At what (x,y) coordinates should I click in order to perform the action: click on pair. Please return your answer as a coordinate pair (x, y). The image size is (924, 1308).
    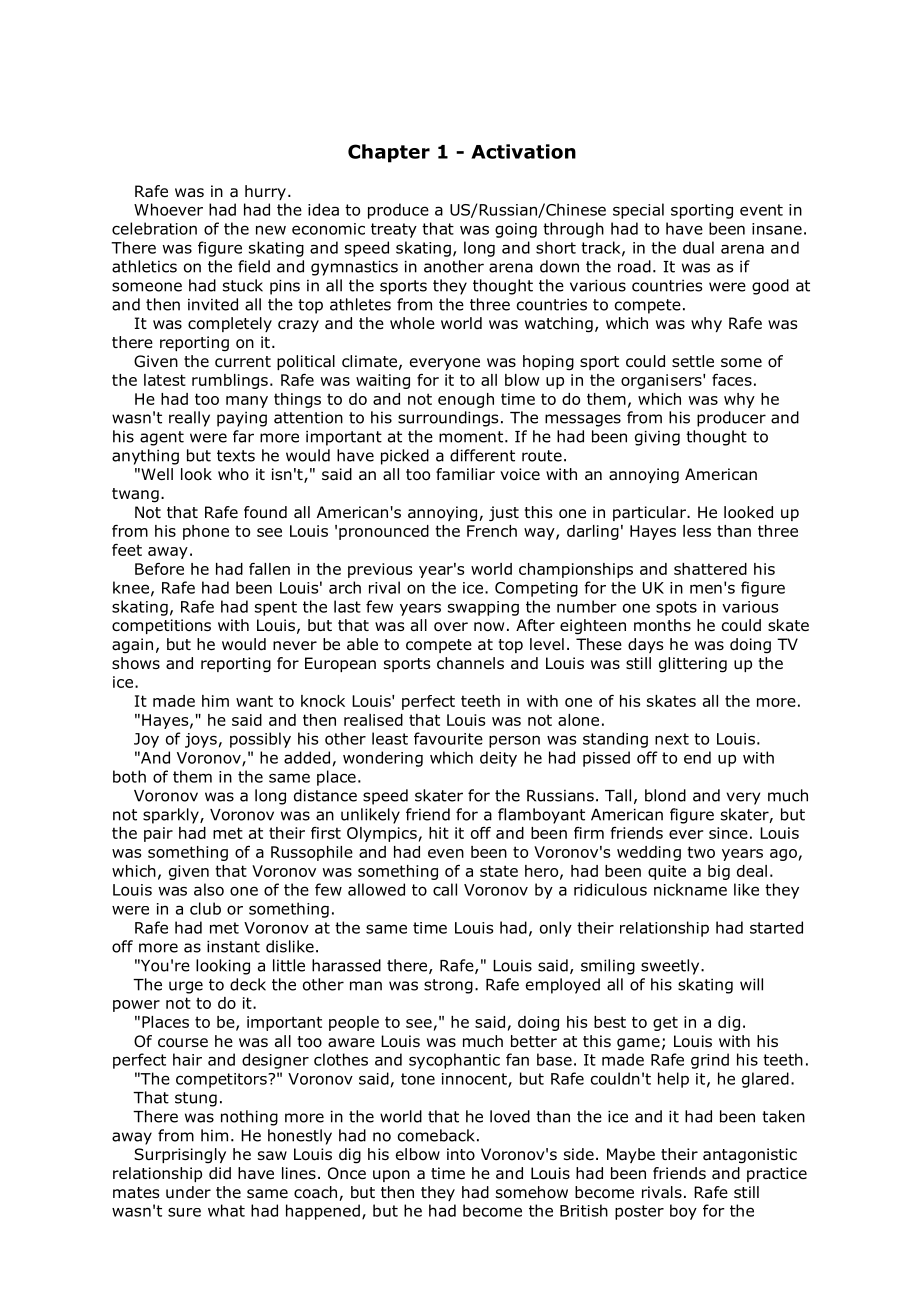
    Looking at the image, I should click on (158, 834).
